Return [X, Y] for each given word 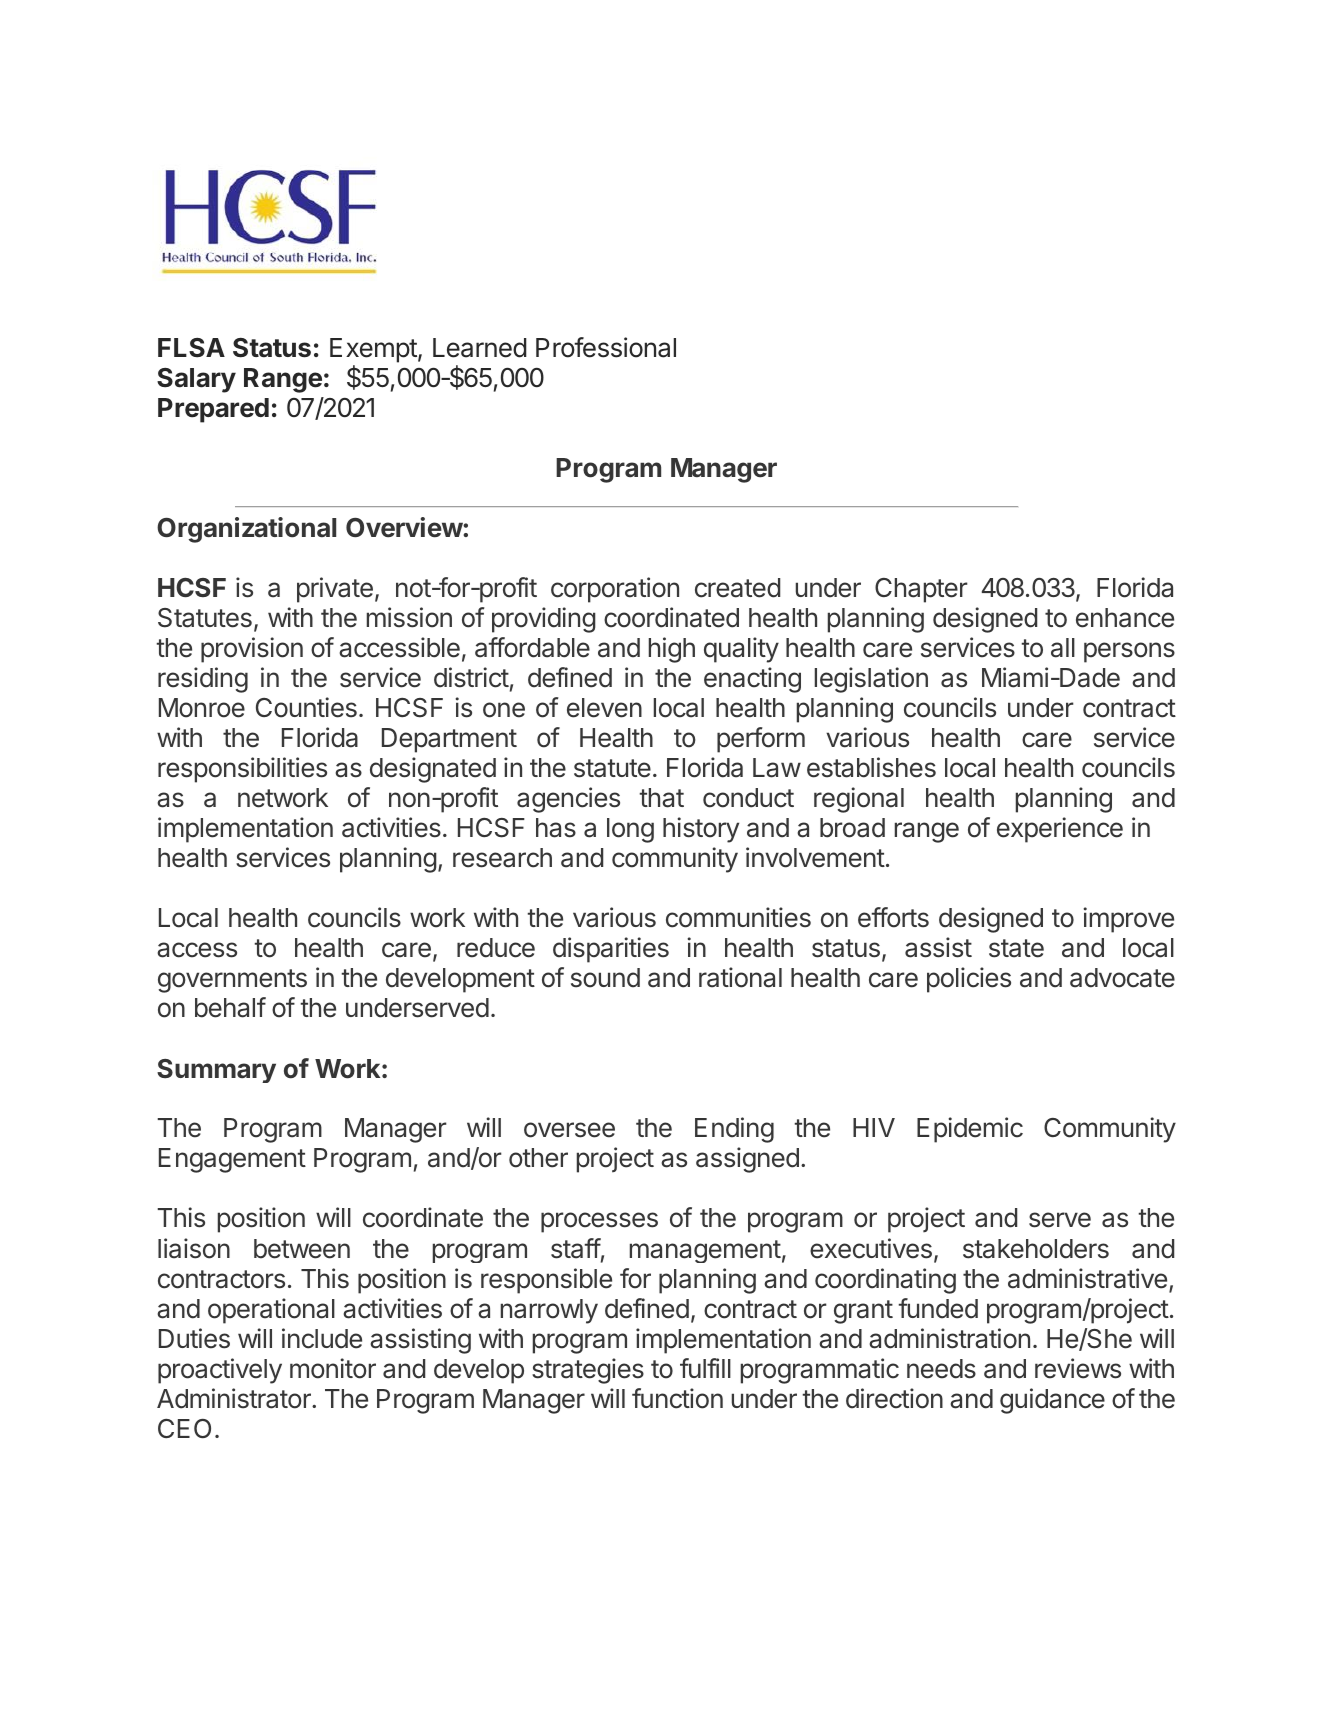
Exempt [373, 350]
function [677, 1398]
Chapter [921, 590]
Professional [606, 347]
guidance [1052, 1401]
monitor [333, 1368]
